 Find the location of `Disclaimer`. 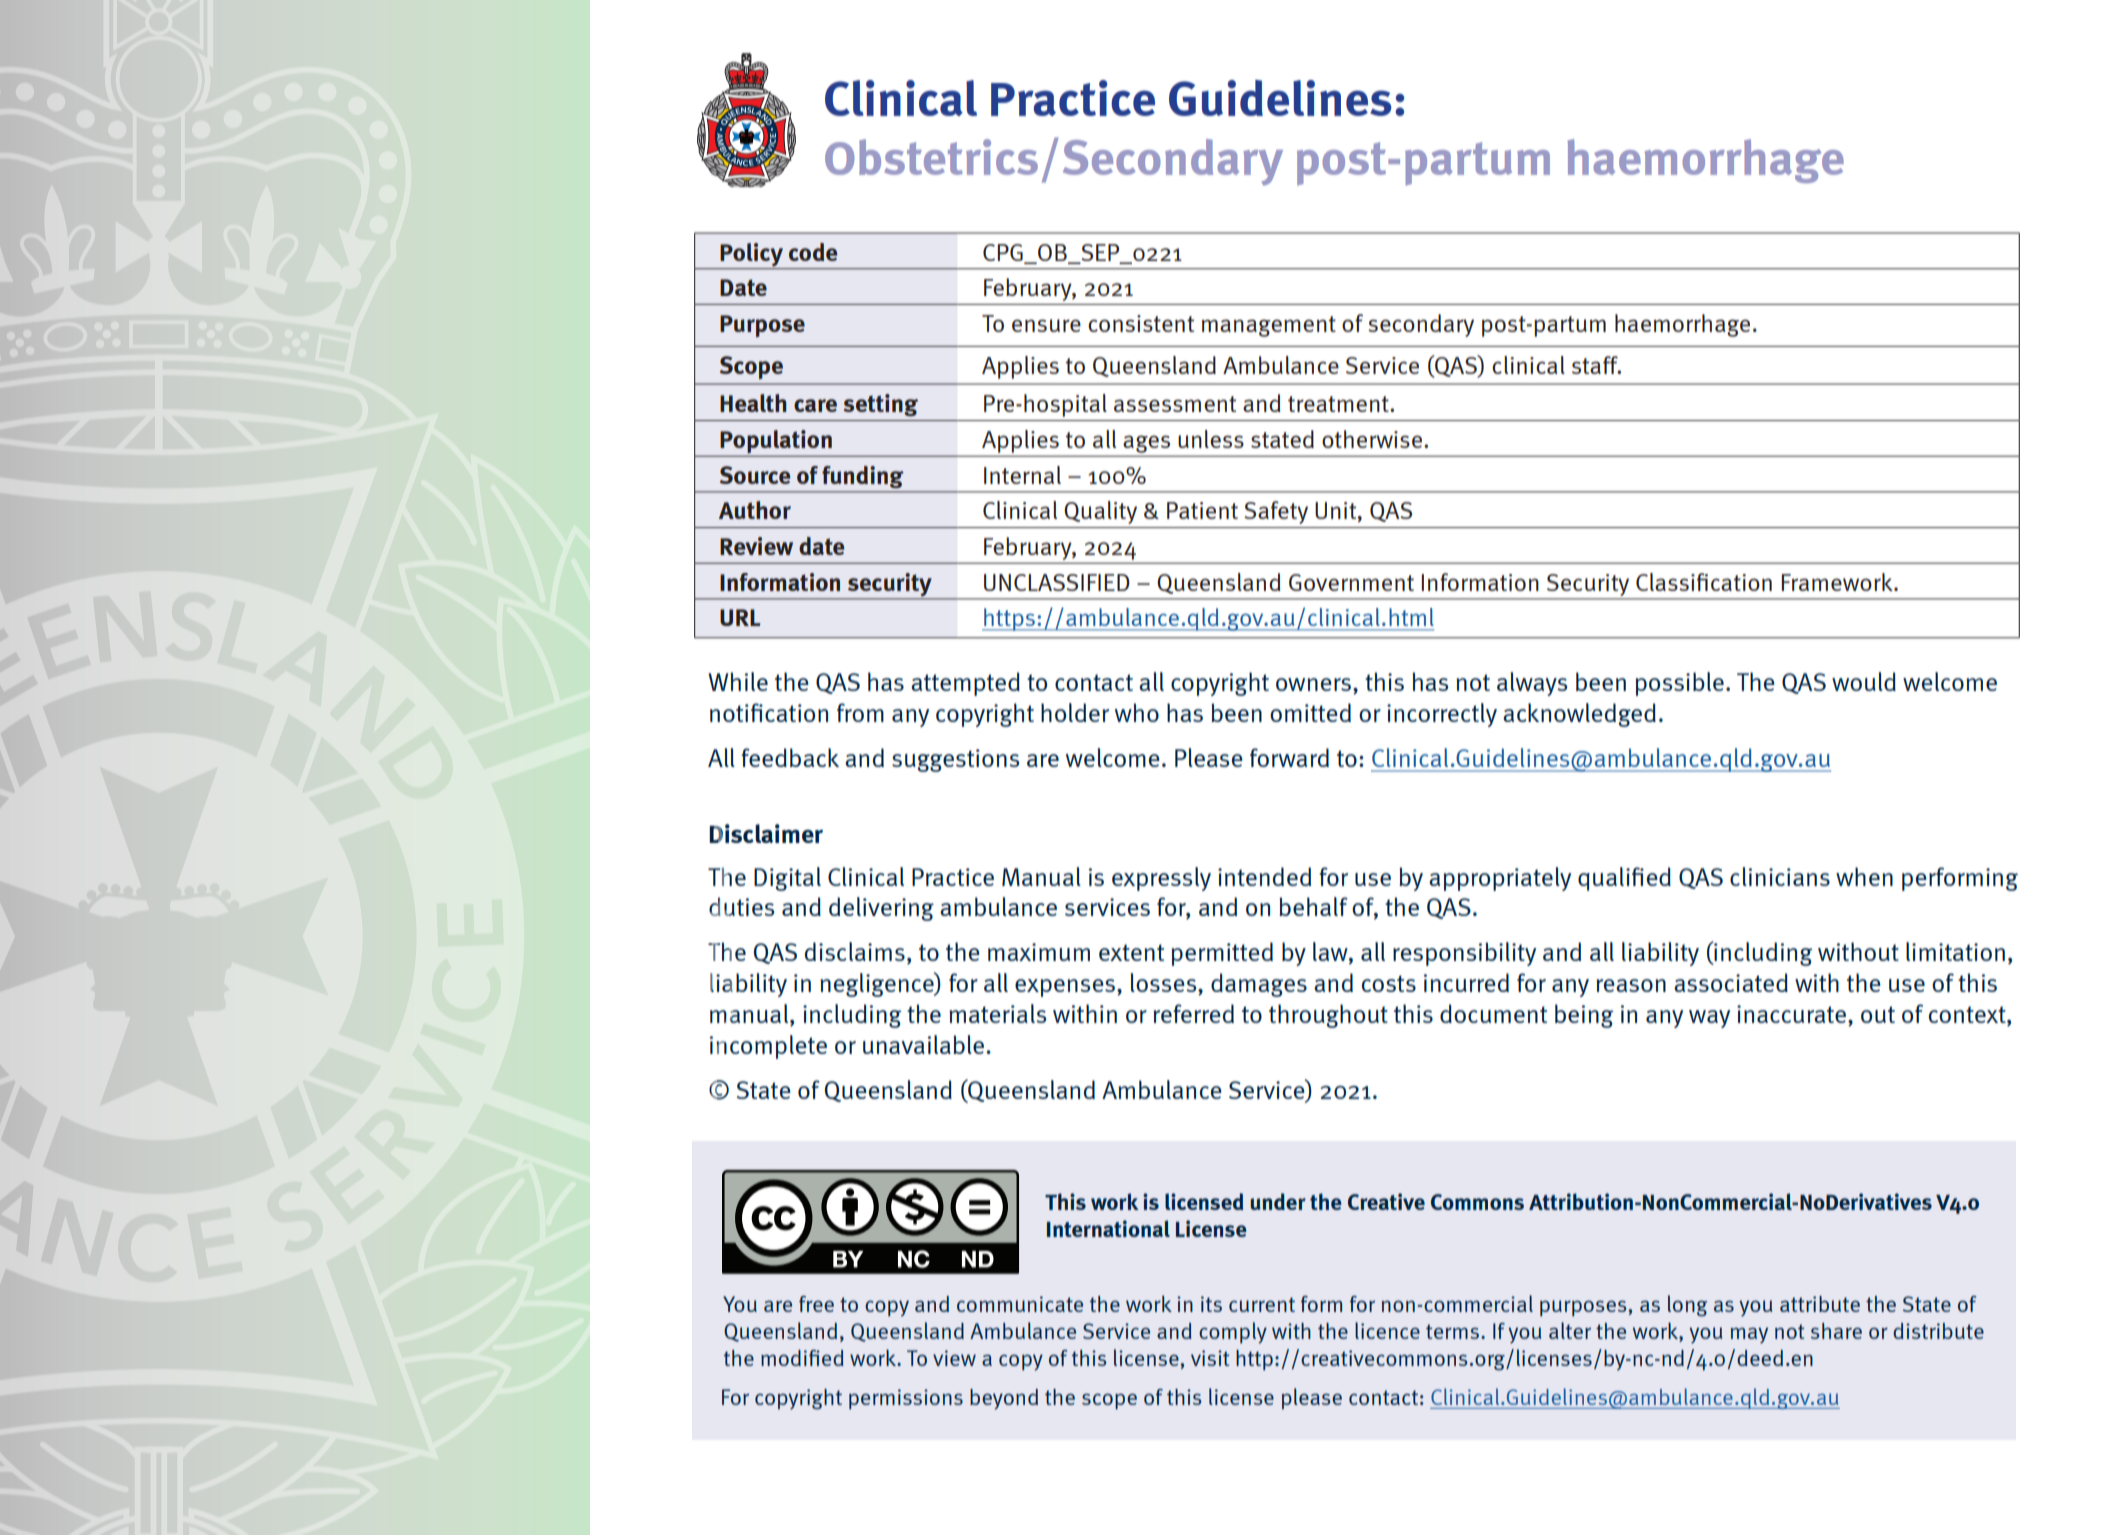

Disclaimer is located at coordinates (766, 833).
